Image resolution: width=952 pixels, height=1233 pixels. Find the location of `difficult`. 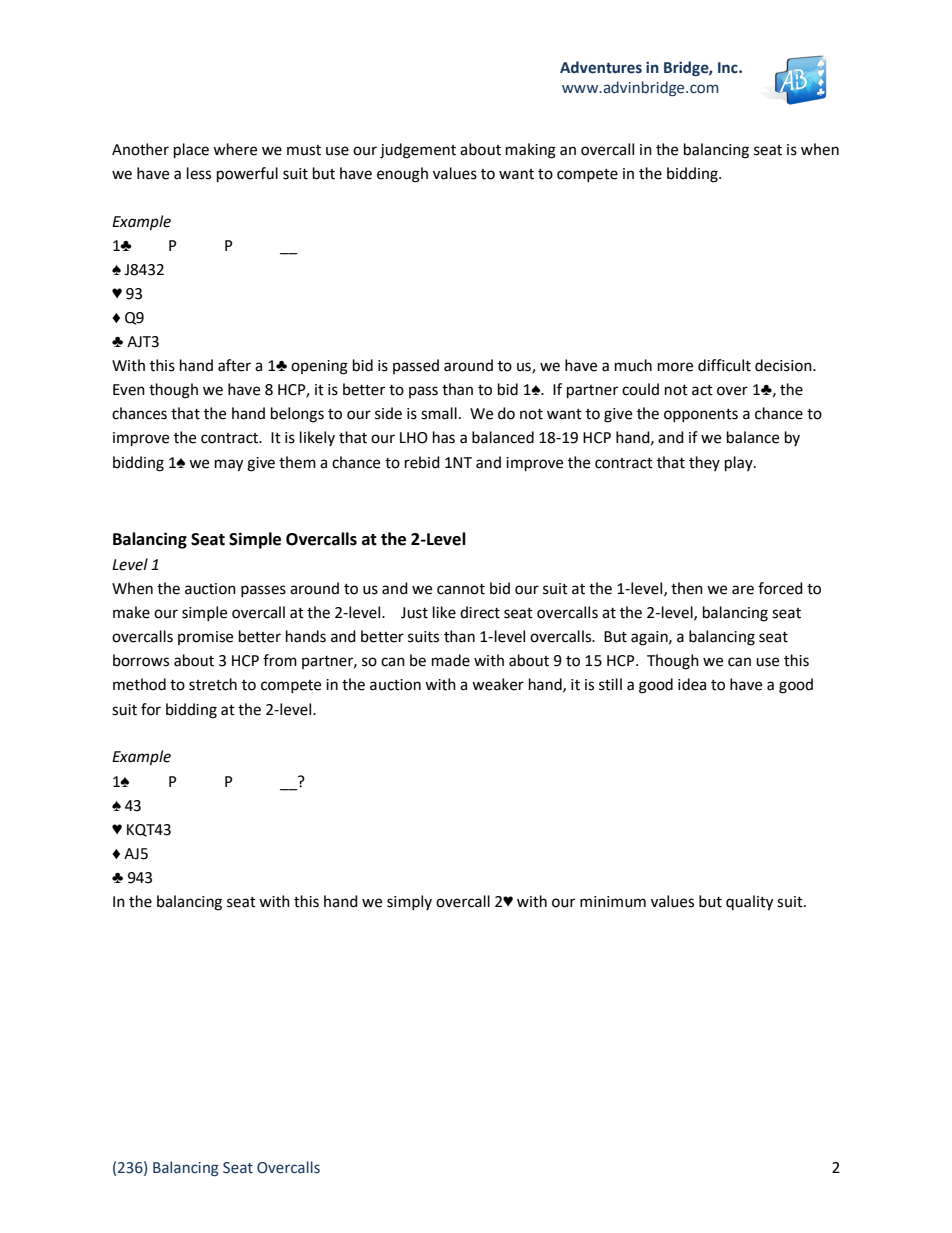

difficult is located at coordinates (724, 365).
